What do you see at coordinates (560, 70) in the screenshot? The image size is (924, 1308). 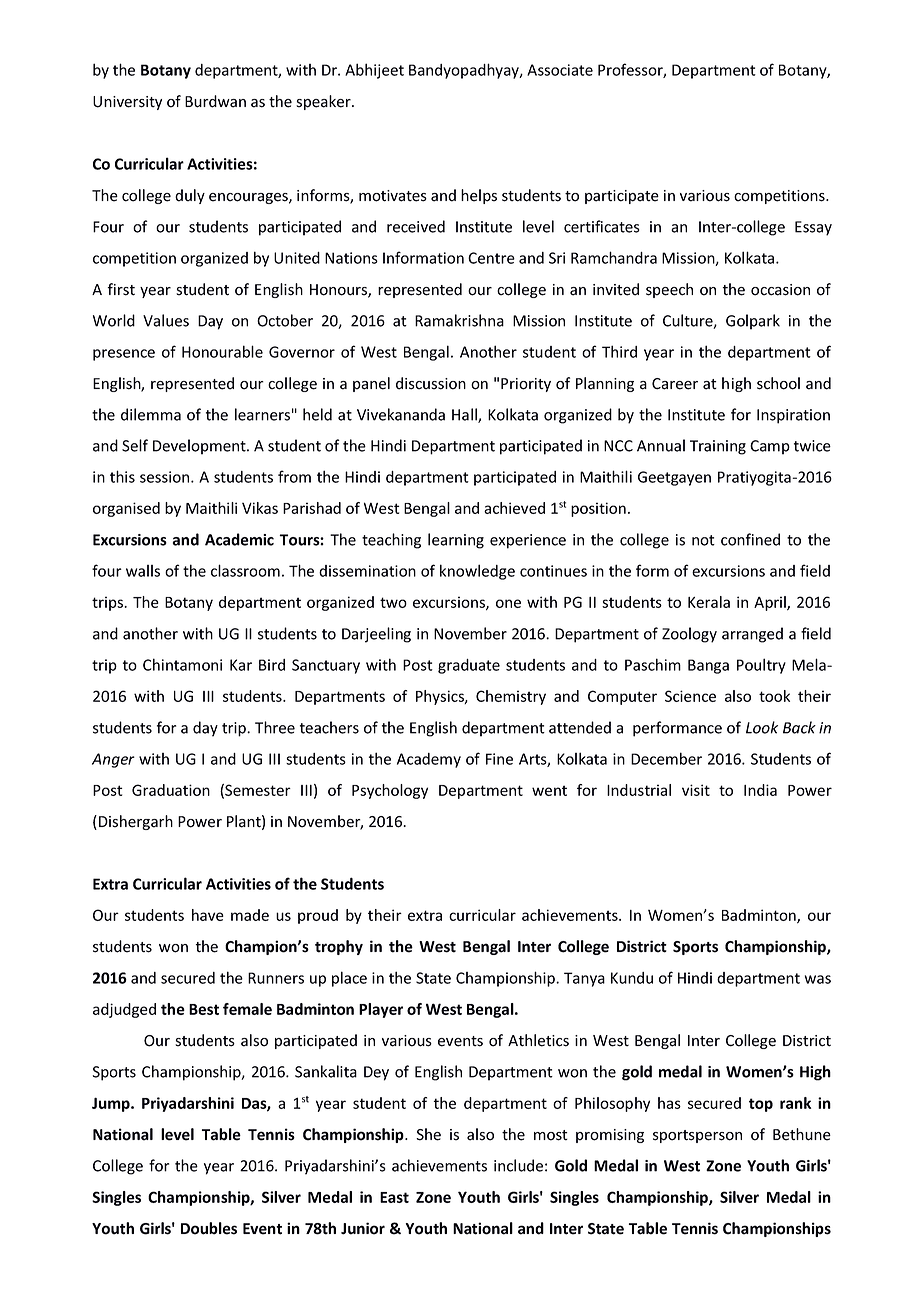 I see `Associate` at bounding box center [560, 70].
